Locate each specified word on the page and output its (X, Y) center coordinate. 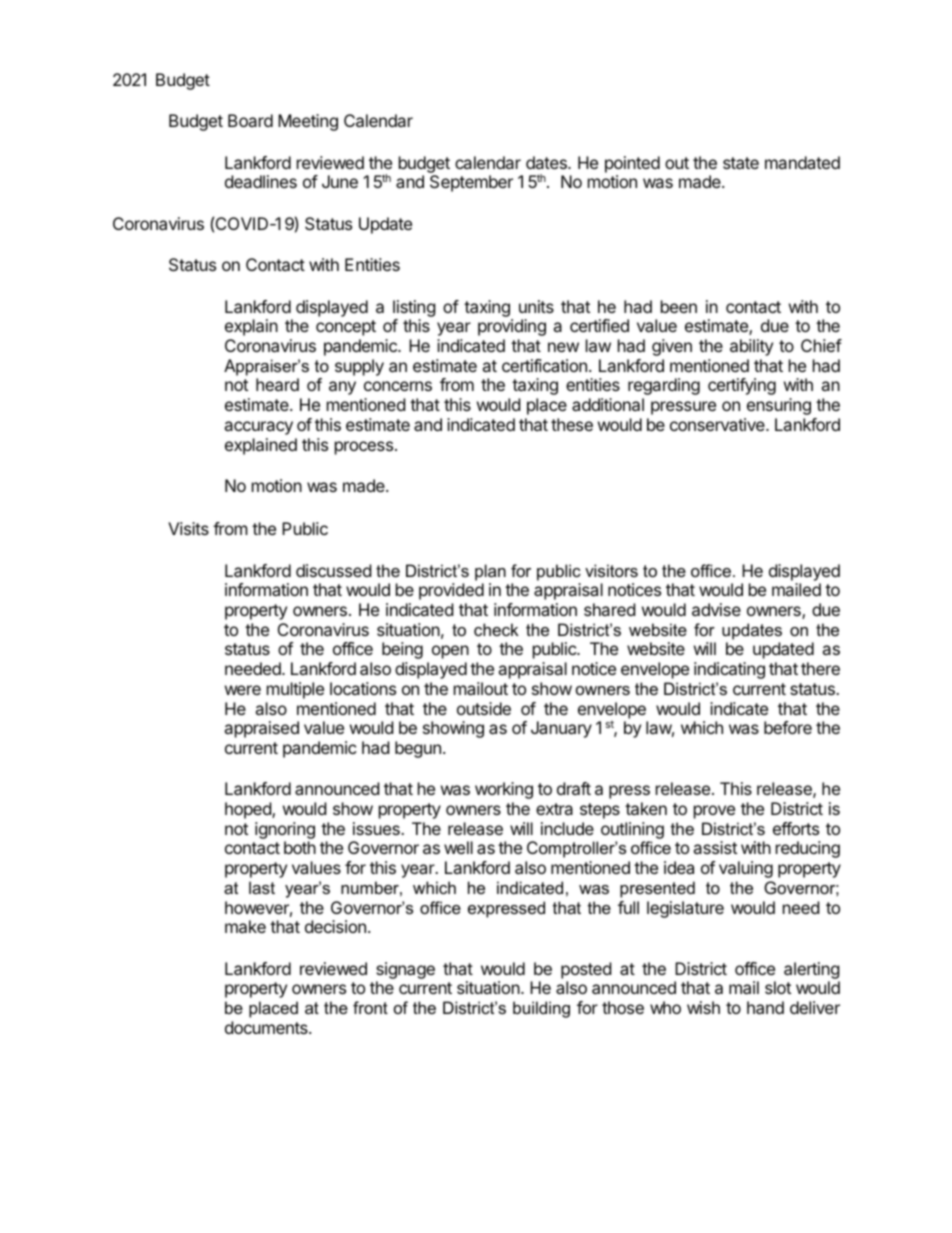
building (541, 1009)
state (741, 163)
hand (765, 1007)
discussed (333, 570)
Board (250, 120)
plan (490, 572)
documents (267, 1027)
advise (716, 609)
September (471, 183)
